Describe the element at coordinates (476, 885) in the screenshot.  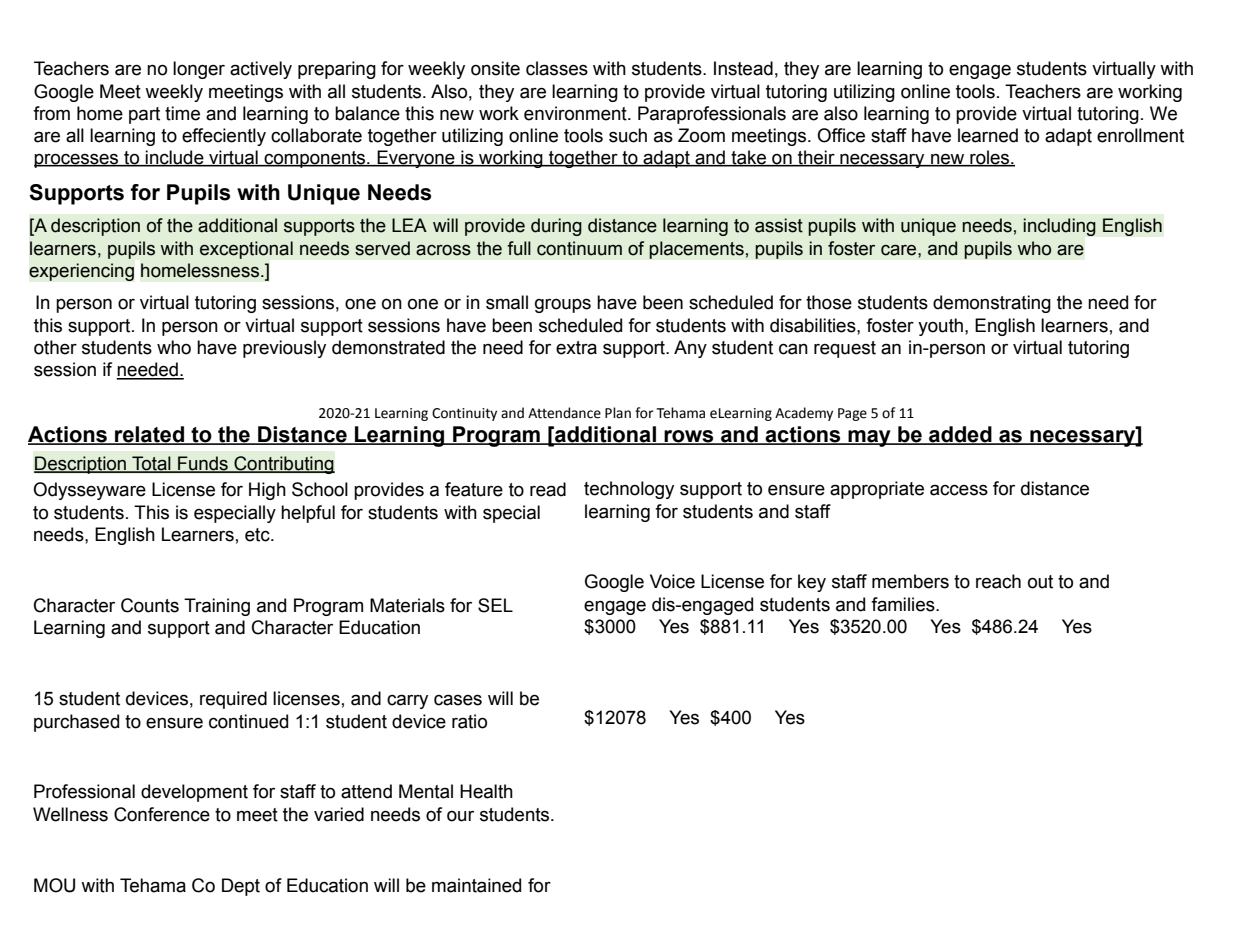
I see `maintained` at that location.
